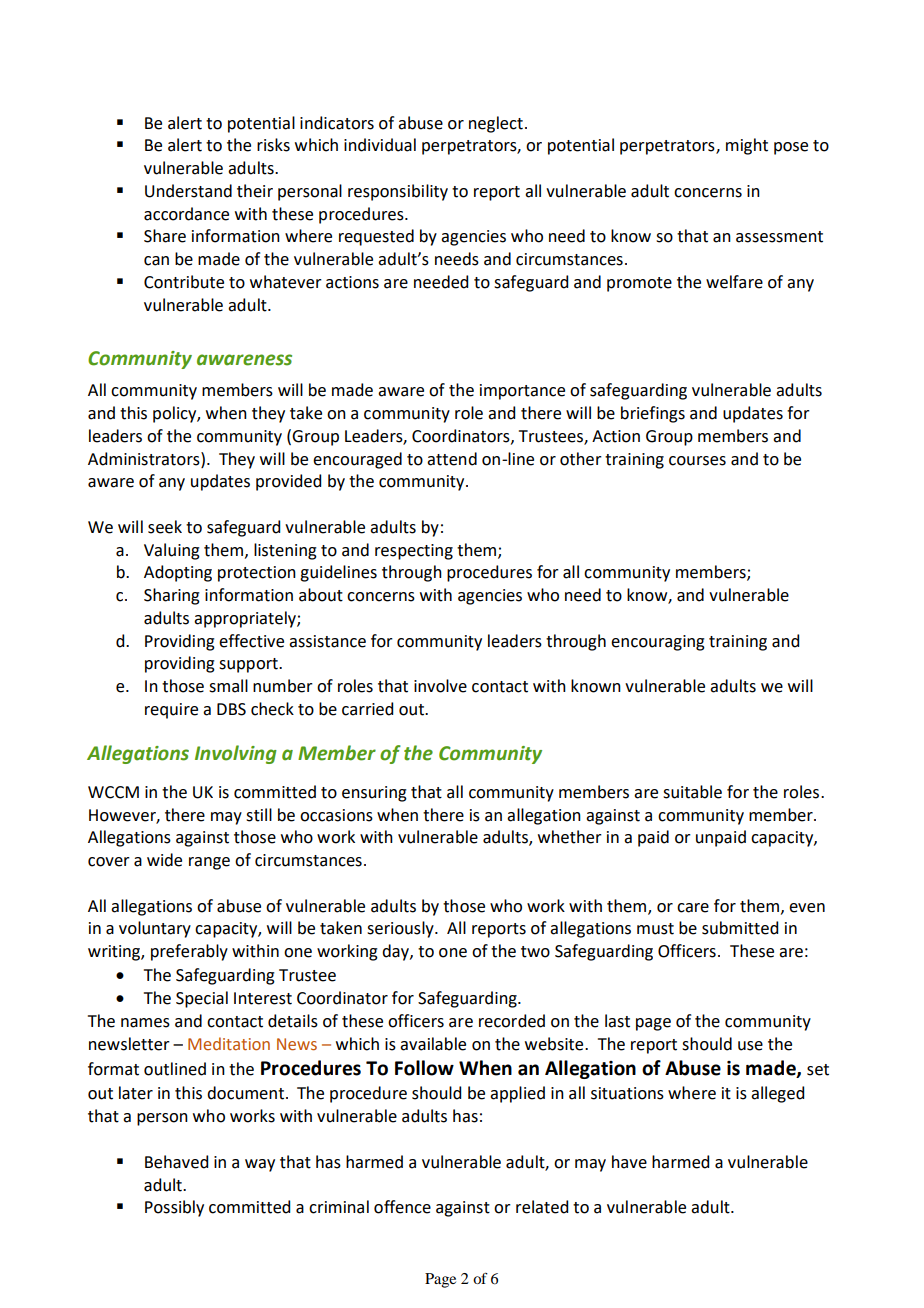 This page has height=1308, width=924. Describe the element at coordinates (496, 124) in the page. I see `neglect` at that location.
